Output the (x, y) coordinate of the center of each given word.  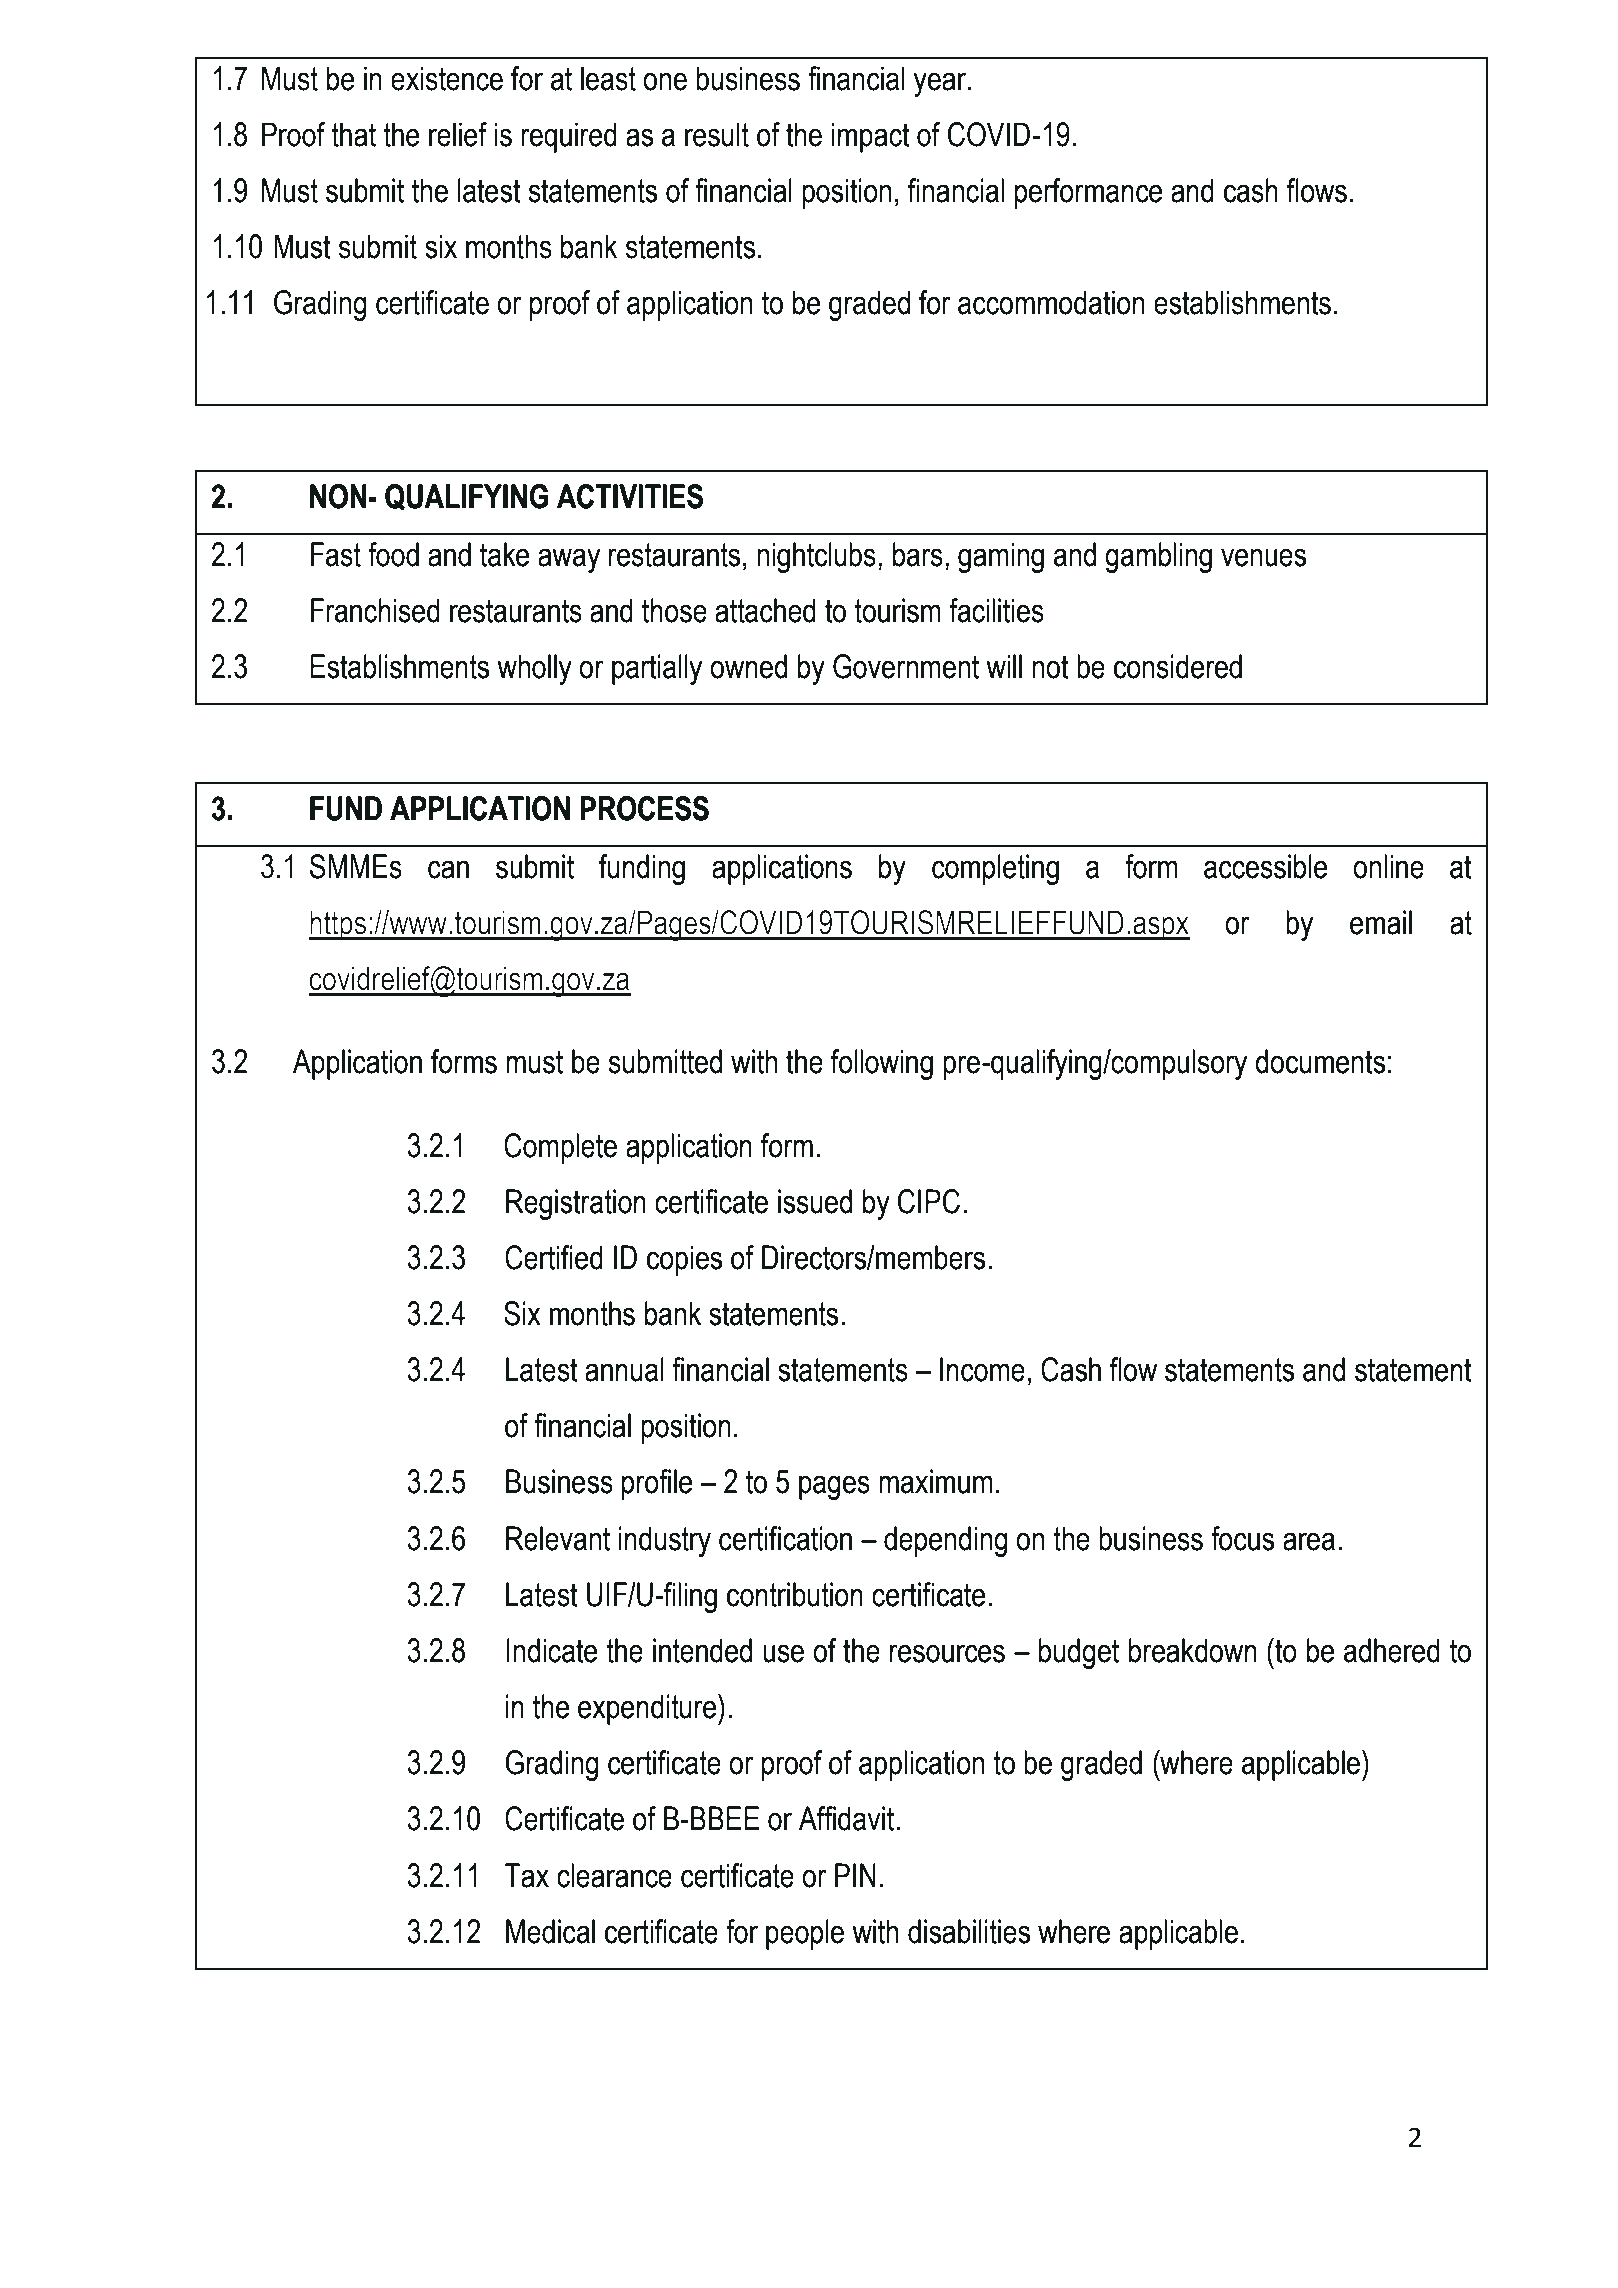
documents (1320, 1061)
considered (1178, 666)
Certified (554, 1257)
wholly (534, 669)
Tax (527, 1875)
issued (815, 1201)
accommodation (1051, 302)
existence (447, 78)
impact (871, 137)
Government (906, 666)
